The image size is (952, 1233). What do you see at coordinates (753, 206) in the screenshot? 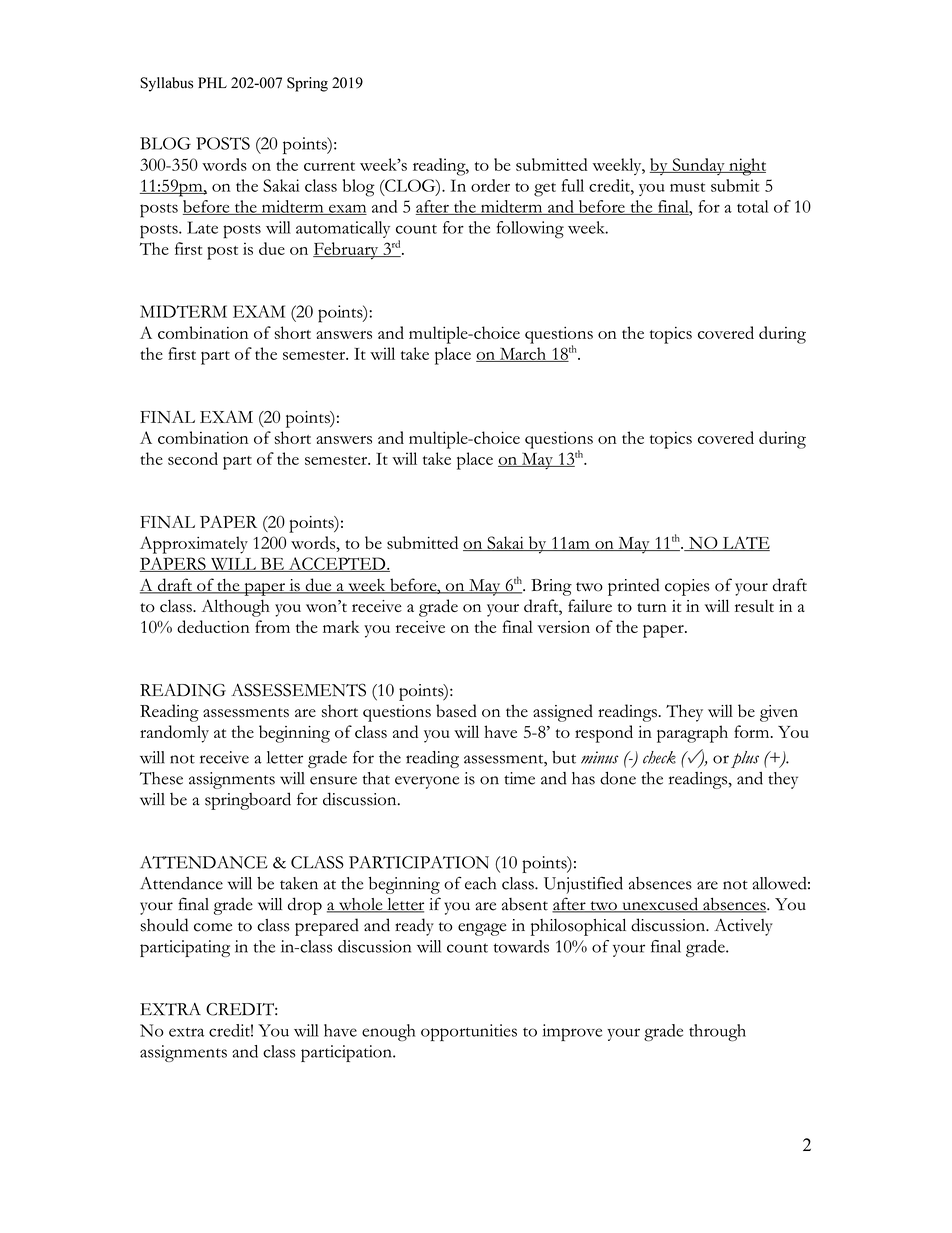
I see `total` at bounding box center [753, 206].
